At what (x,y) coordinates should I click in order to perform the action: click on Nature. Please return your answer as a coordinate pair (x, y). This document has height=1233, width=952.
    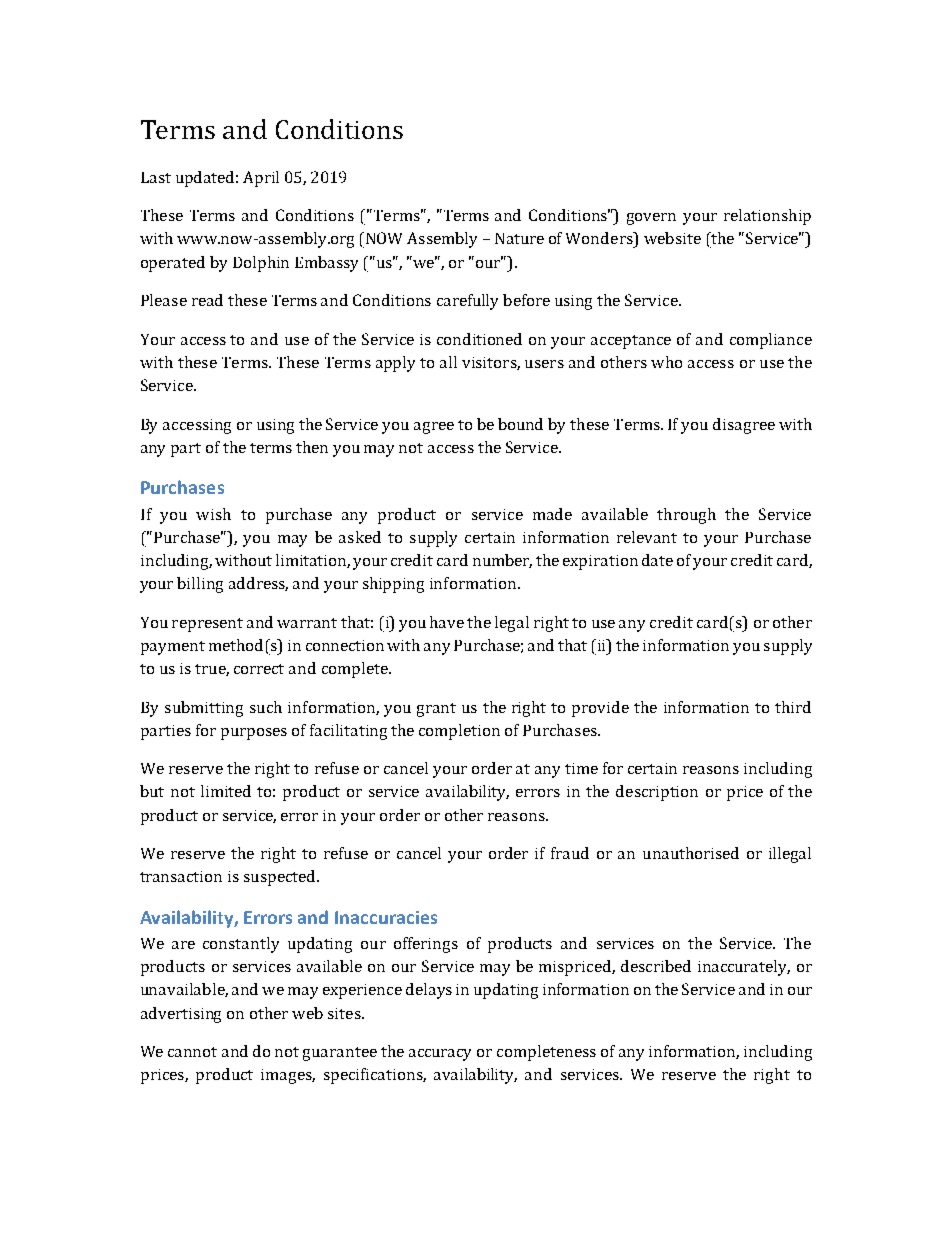
    Looking at the image, I should click on (519, 238).
